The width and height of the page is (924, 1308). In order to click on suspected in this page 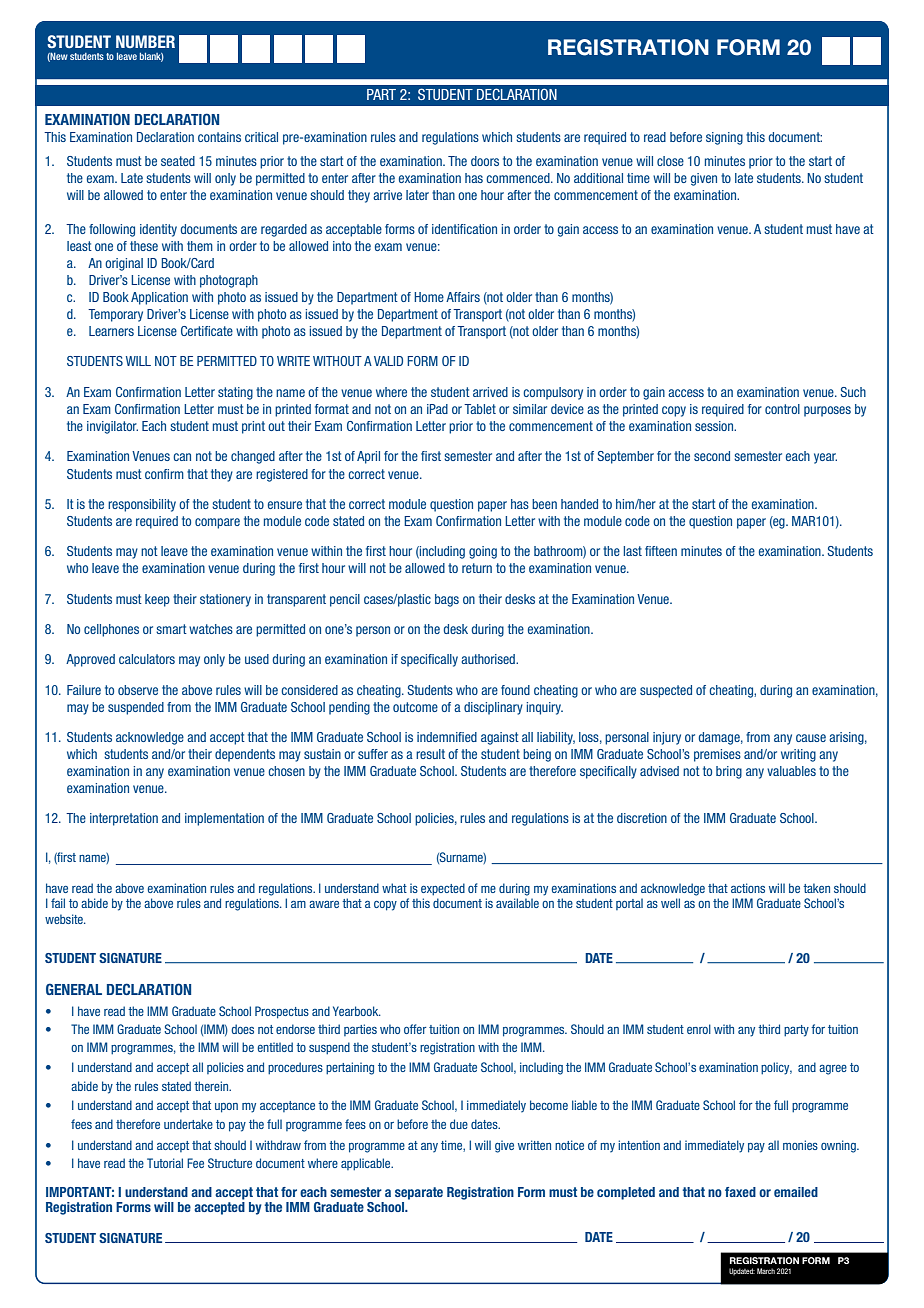, I will do `click(666, 691)`.
